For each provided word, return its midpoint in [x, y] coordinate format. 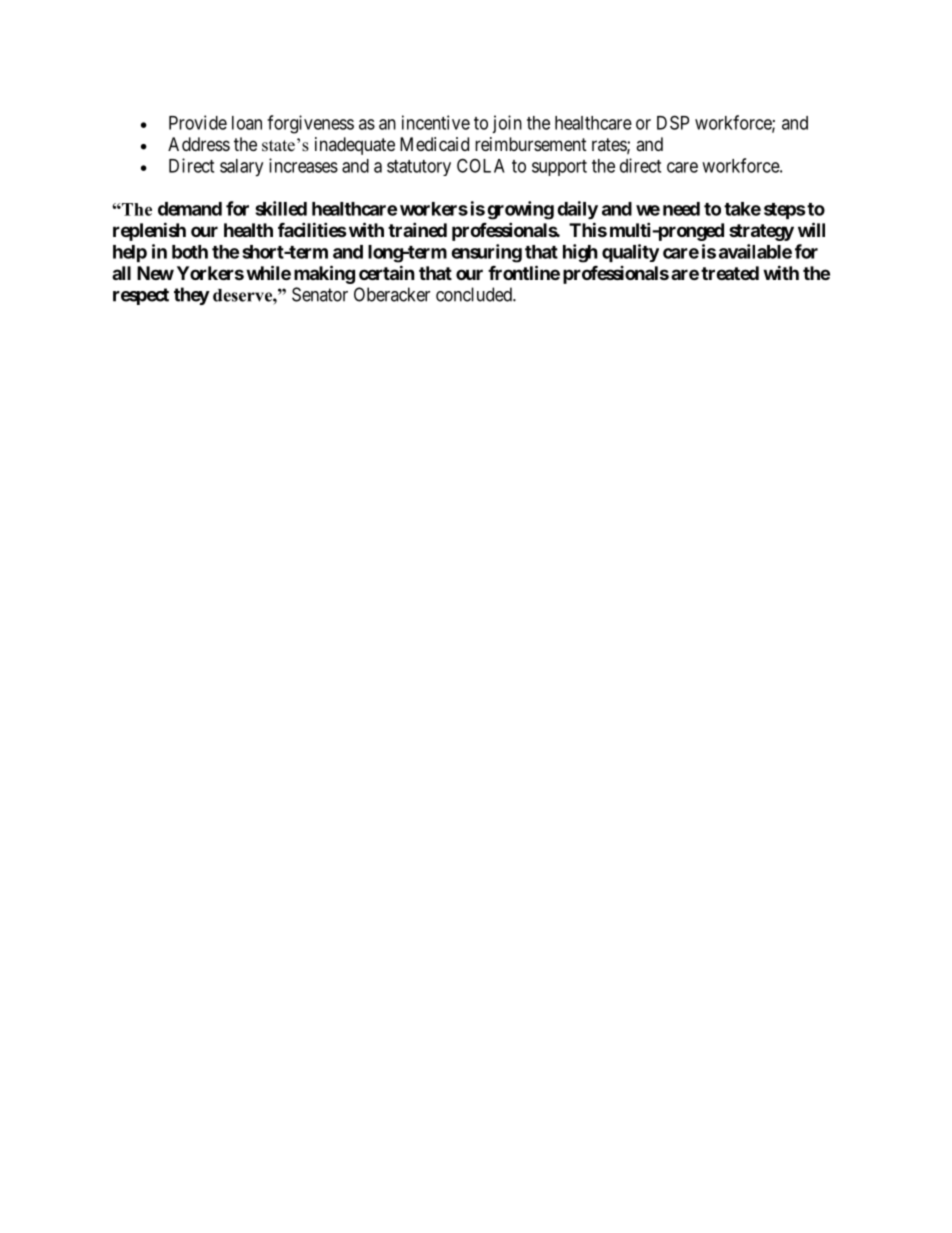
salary [241, 168]
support [559, 168]
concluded [475, 294]
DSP [673, 122]
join [507, 124]
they [192, 296]
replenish [149, 231]
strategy [761, 232]
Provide [198, 122]
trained [417, 229]
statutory [419, 168]
